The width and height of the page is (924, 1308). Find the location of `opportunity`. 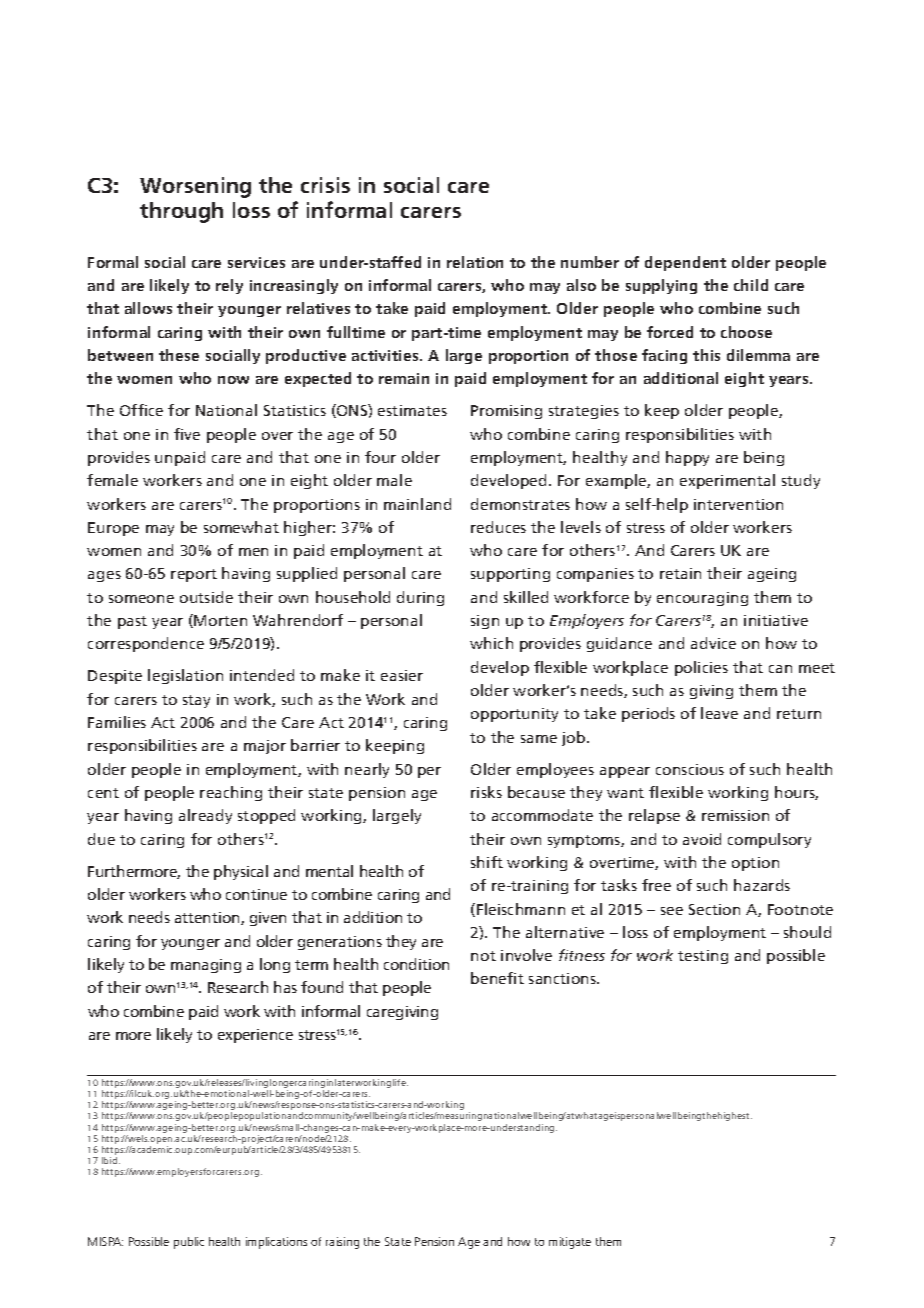

opportunity is located at coordinates (514, 715).
